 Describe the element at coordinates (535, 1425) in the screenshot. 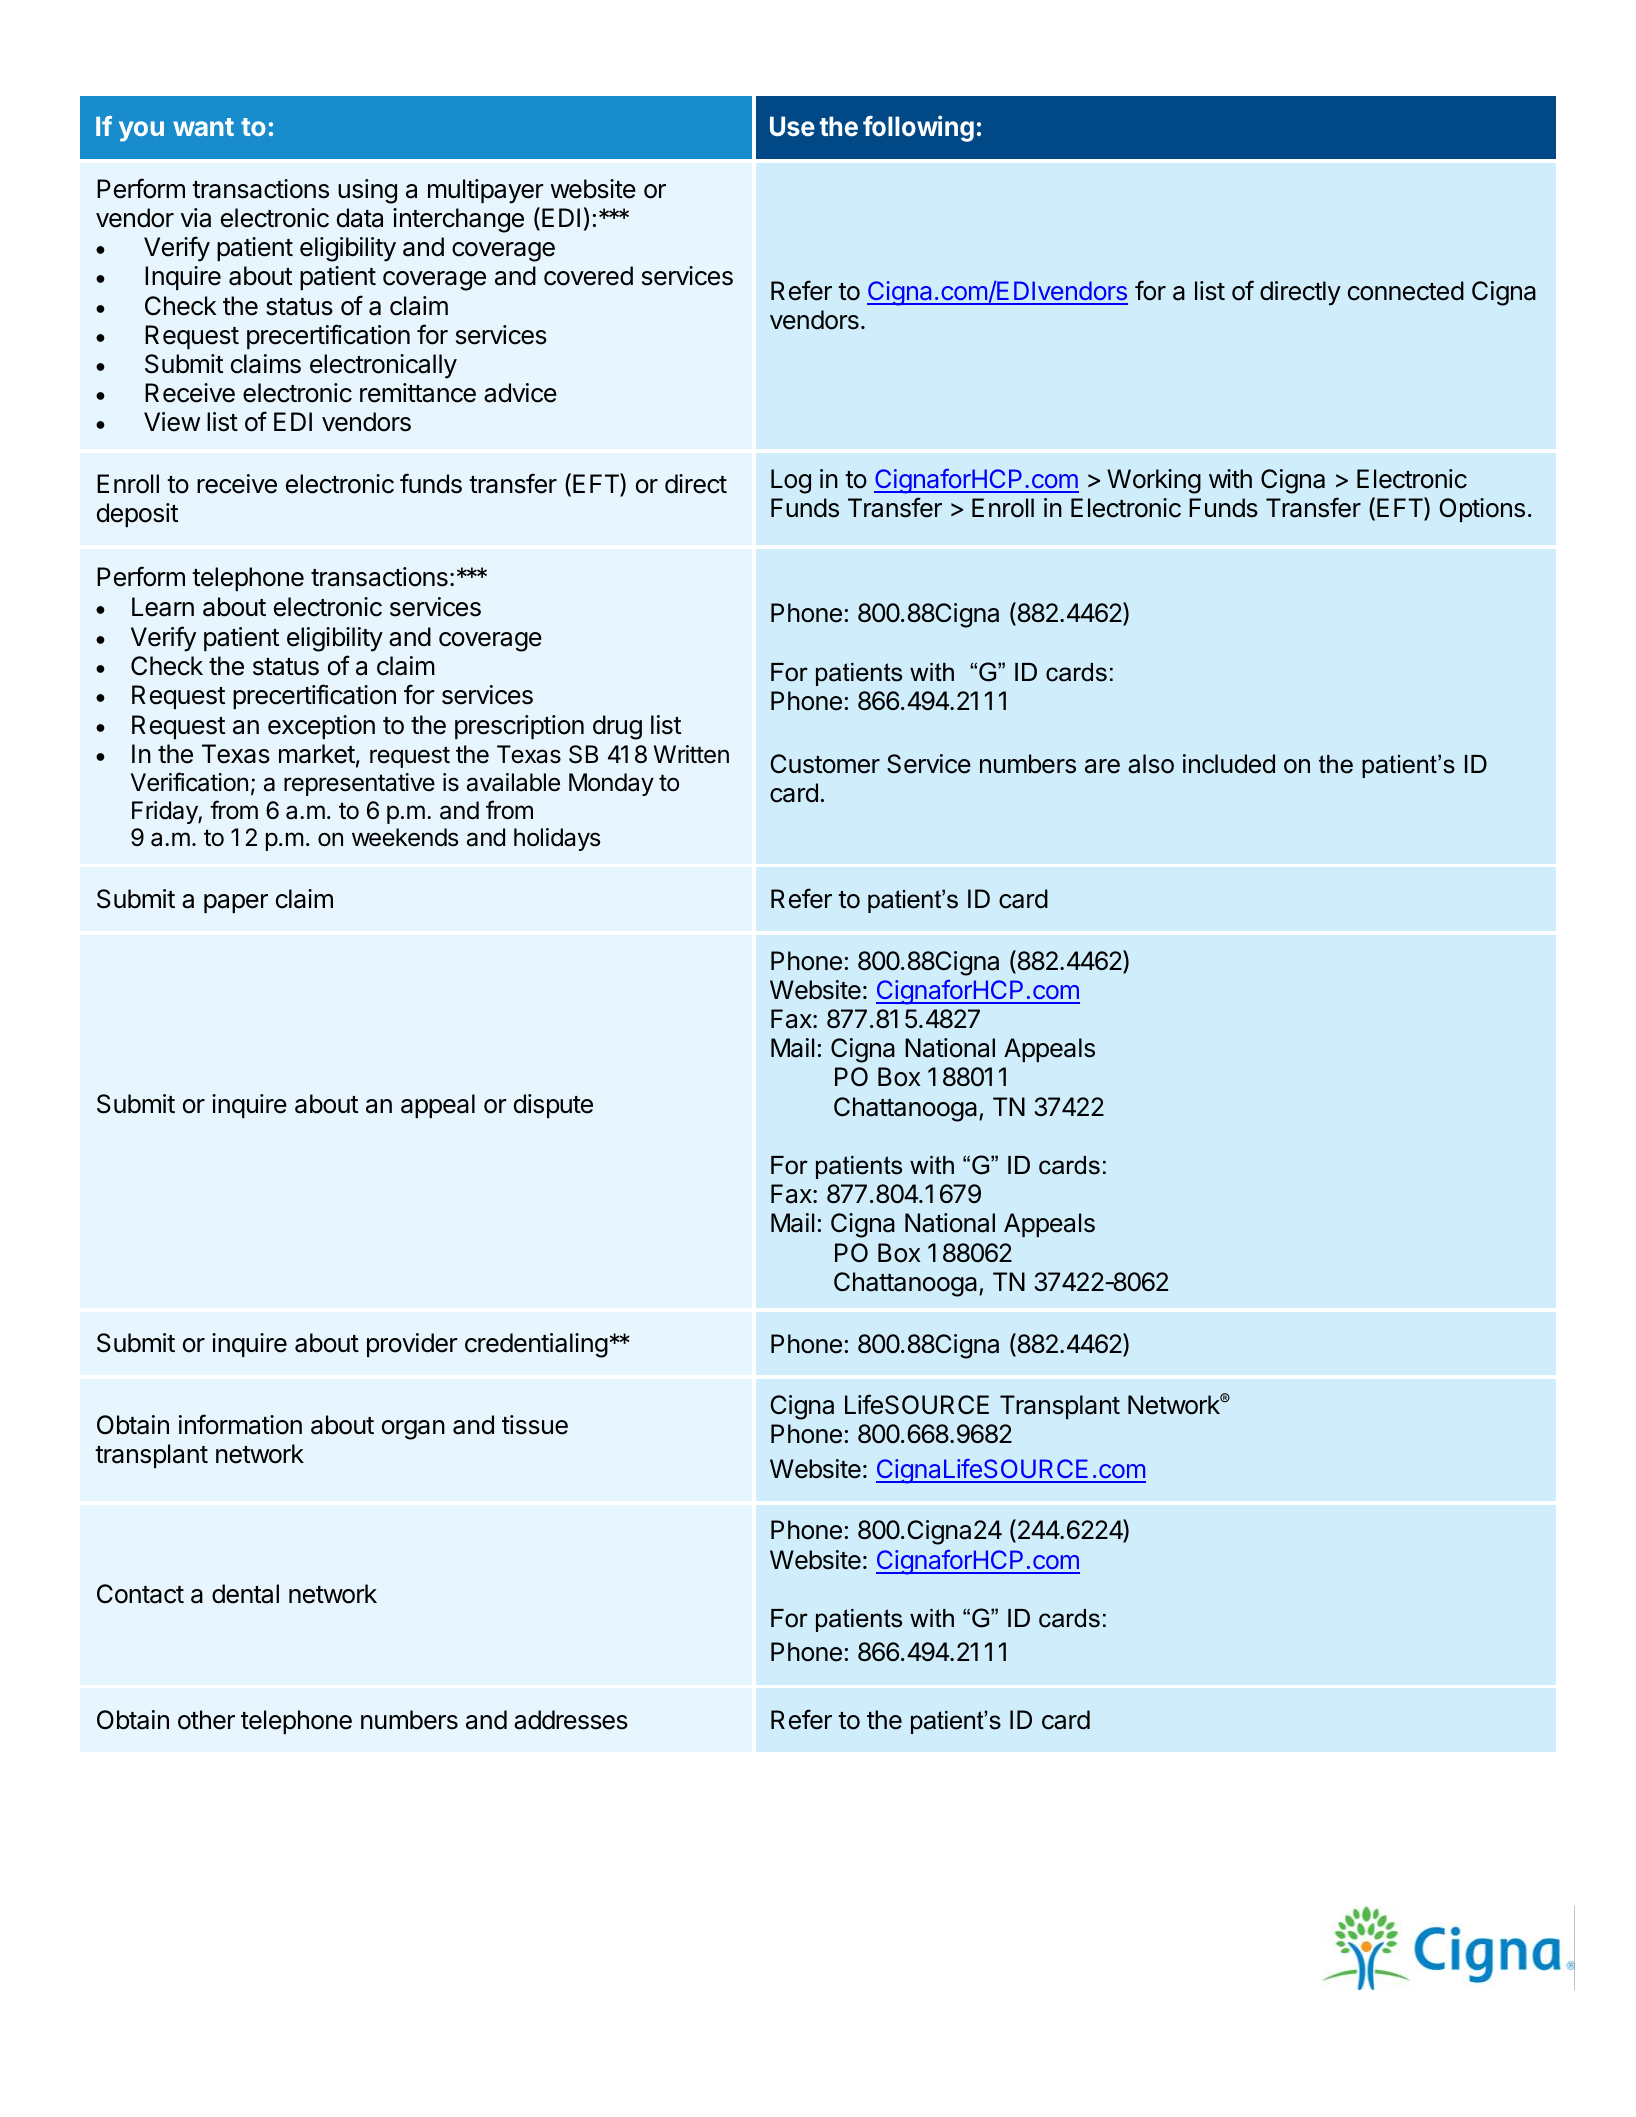

I see `tissue` at that location.
